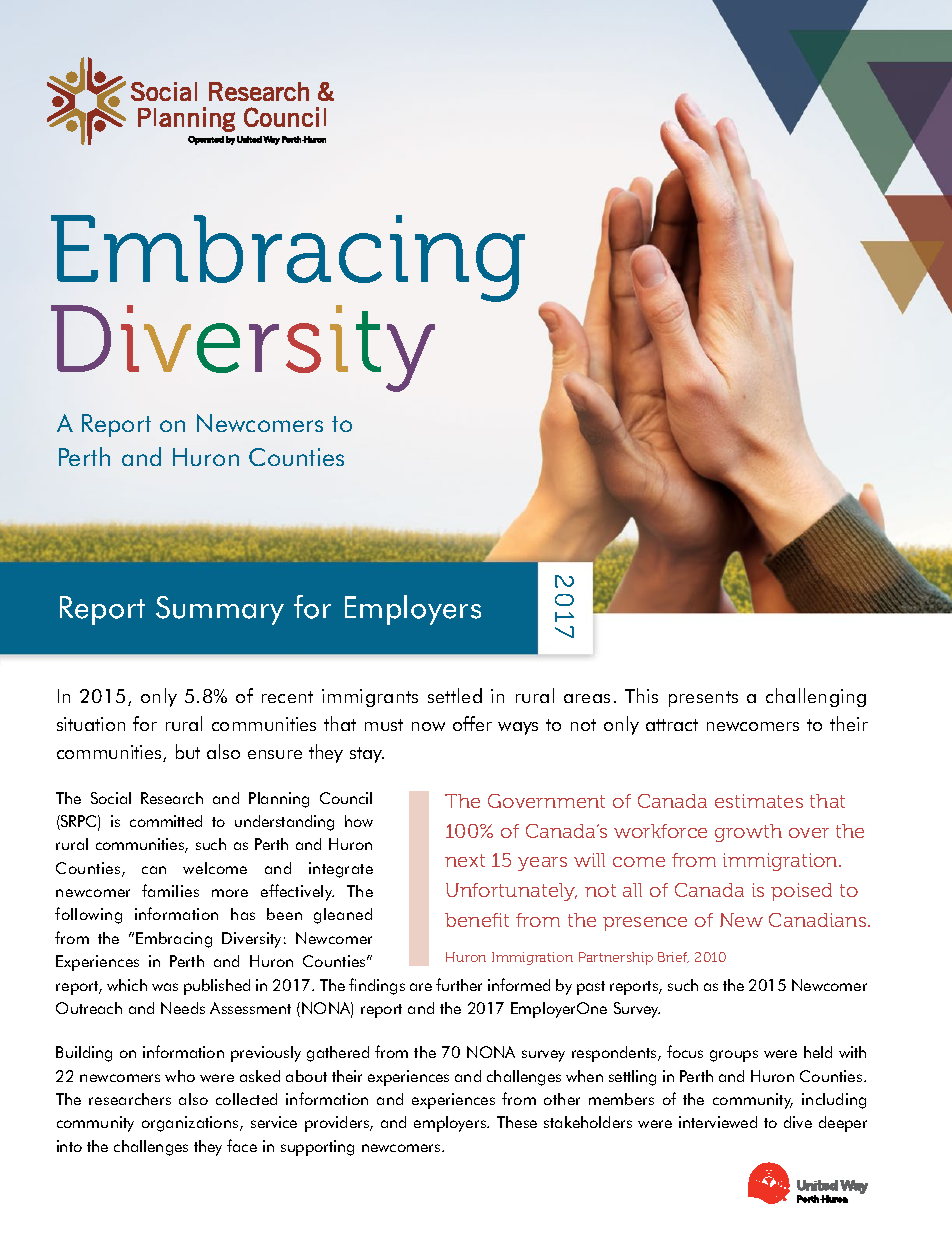 The image size is (952, 1233). What do you see at coordinates (220, 610) in the document?
I see `Summary` at bounding box center [220, 610].
